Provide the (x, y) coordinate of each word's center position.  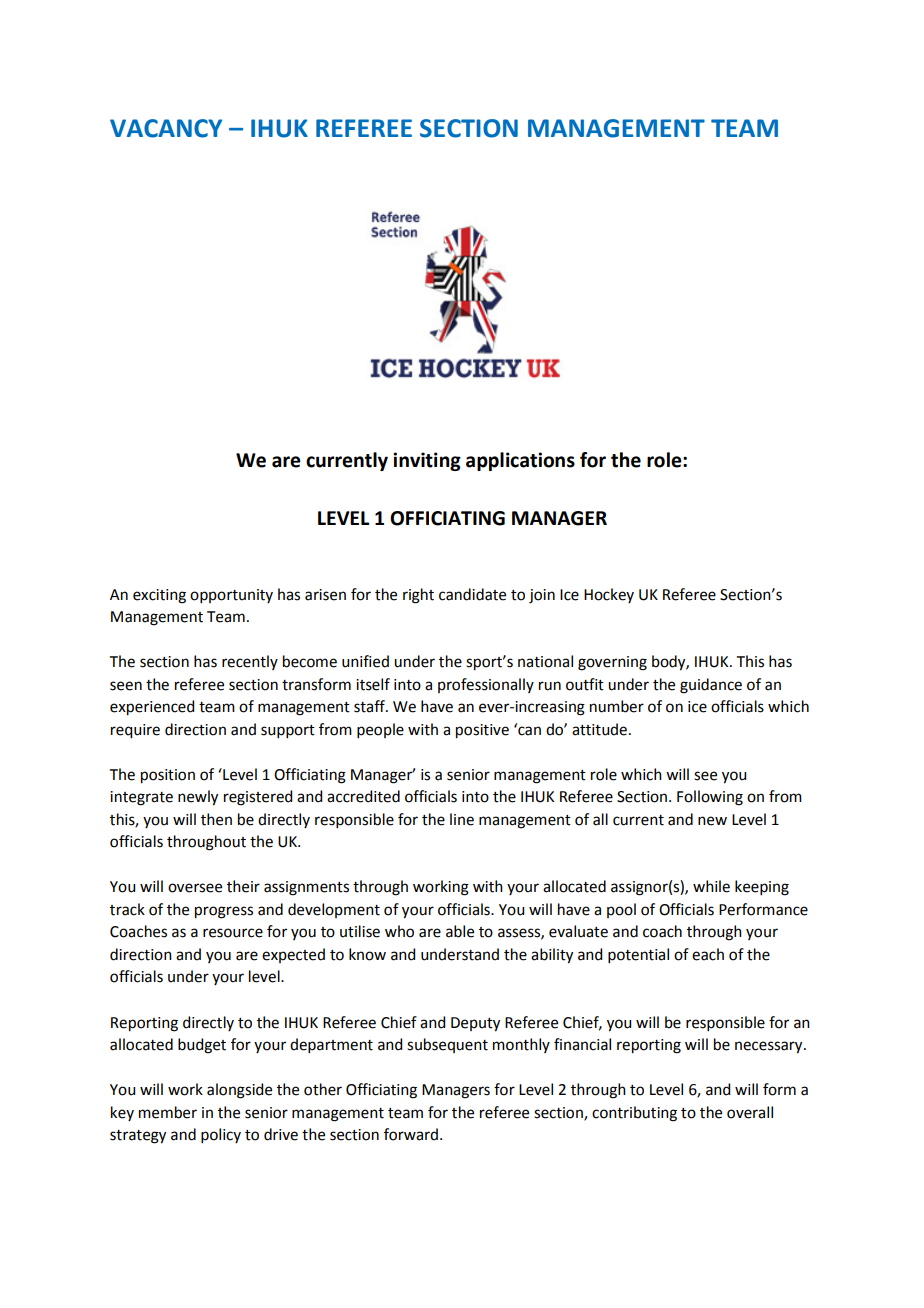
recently (250, 662)
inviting (427, 461)
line (462, 819)
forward (411, 1134)
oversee (195, 888)
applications (520, 461)
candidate (472, 594)
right (418, 596)
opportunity (231, 596)
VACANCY (166, 128)
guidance (711, 686)
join (542, 596)
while (711, 886)
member (168, 1112)
